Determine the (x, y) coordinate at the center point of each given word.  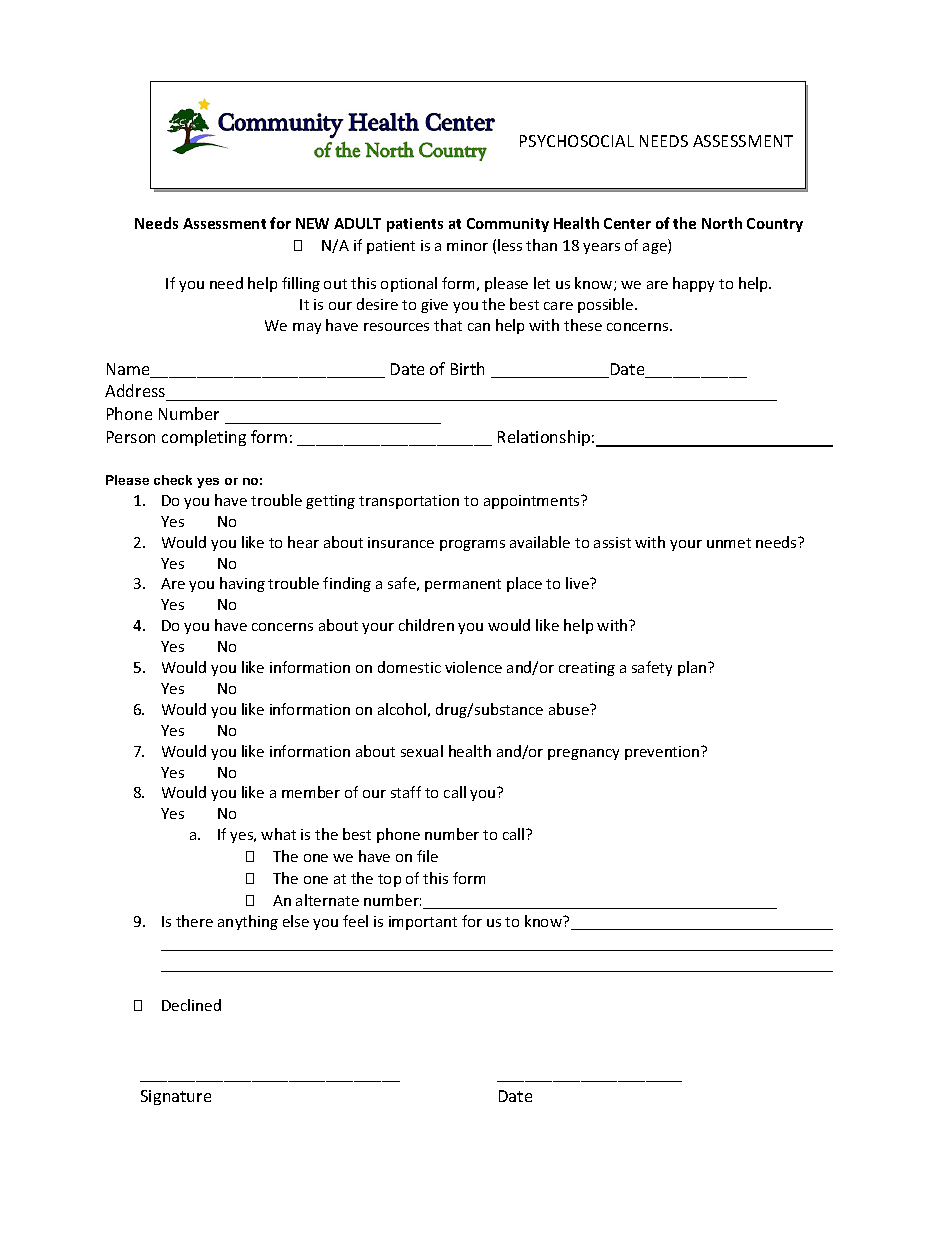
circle (173, 480)
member (311, 792)
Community (508, 225)
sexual (422, 751)
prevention (663, 753)
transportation (409, 502)
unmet (729, 543)
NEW (312, 223)
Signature (176, 1097)
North (722, 223)
